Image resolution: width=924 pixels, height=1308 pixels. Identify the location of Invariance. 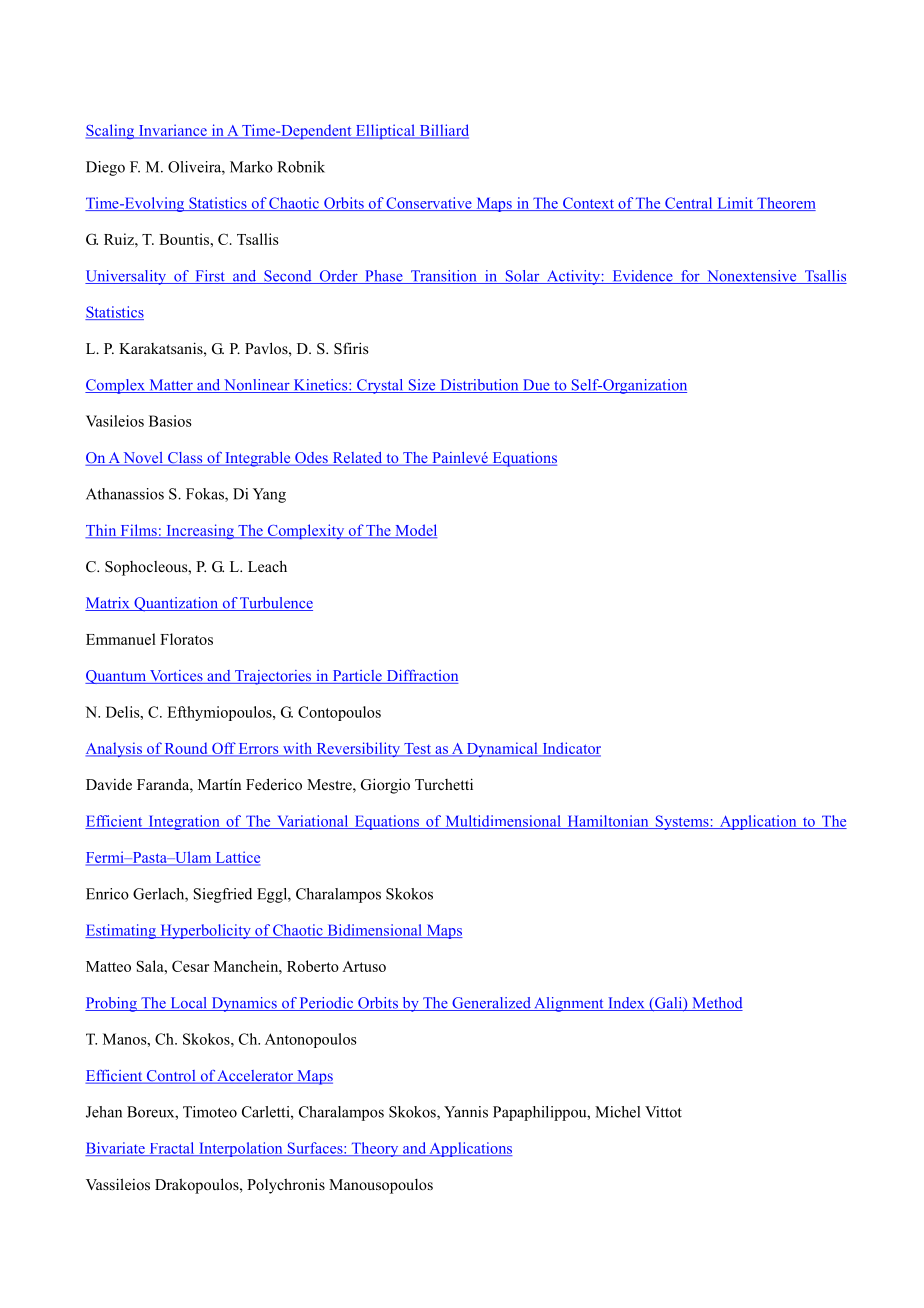
(172, 131).
